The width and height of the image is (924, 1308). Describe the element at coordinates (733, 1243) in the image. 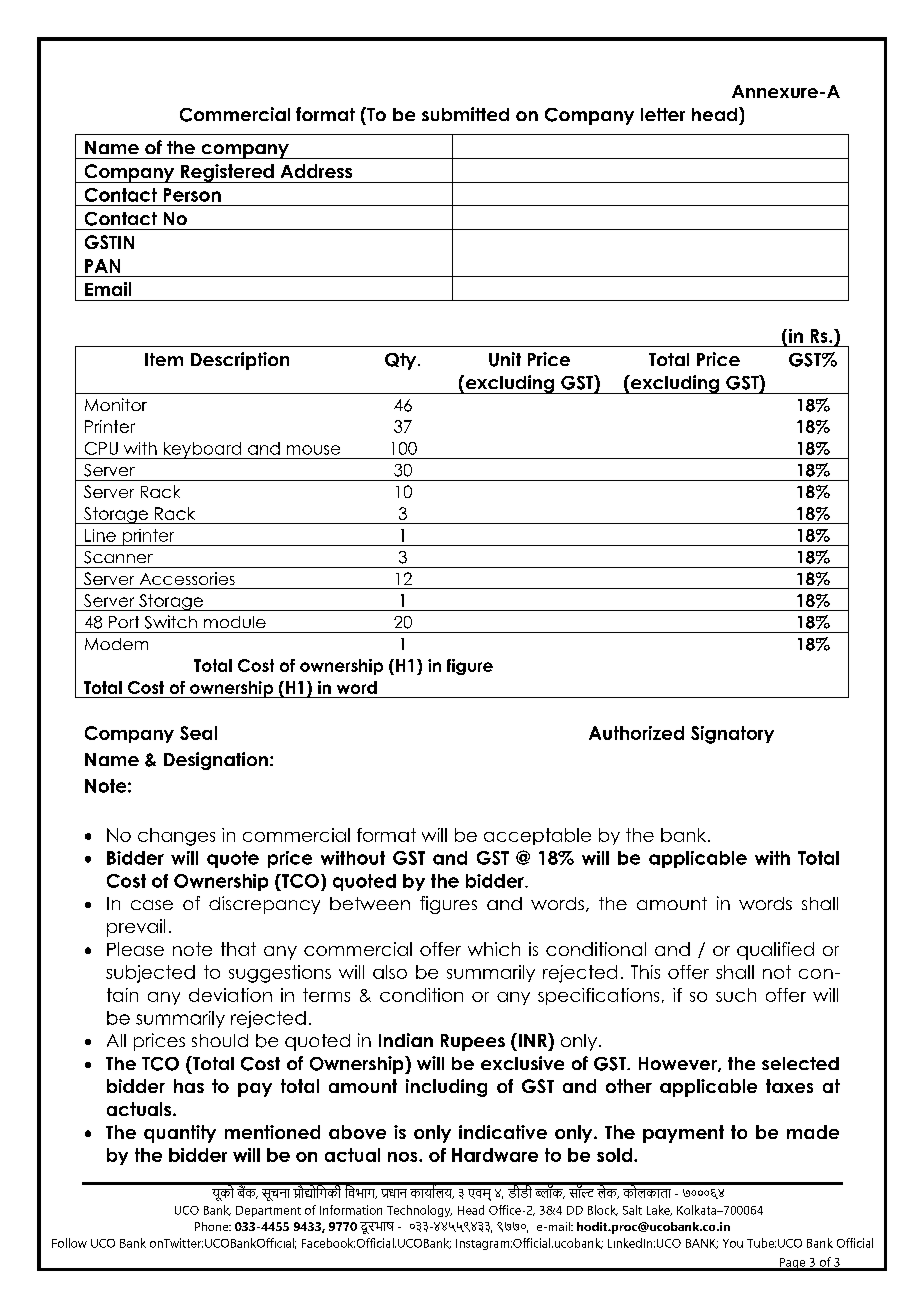

I see `You` at that location.
